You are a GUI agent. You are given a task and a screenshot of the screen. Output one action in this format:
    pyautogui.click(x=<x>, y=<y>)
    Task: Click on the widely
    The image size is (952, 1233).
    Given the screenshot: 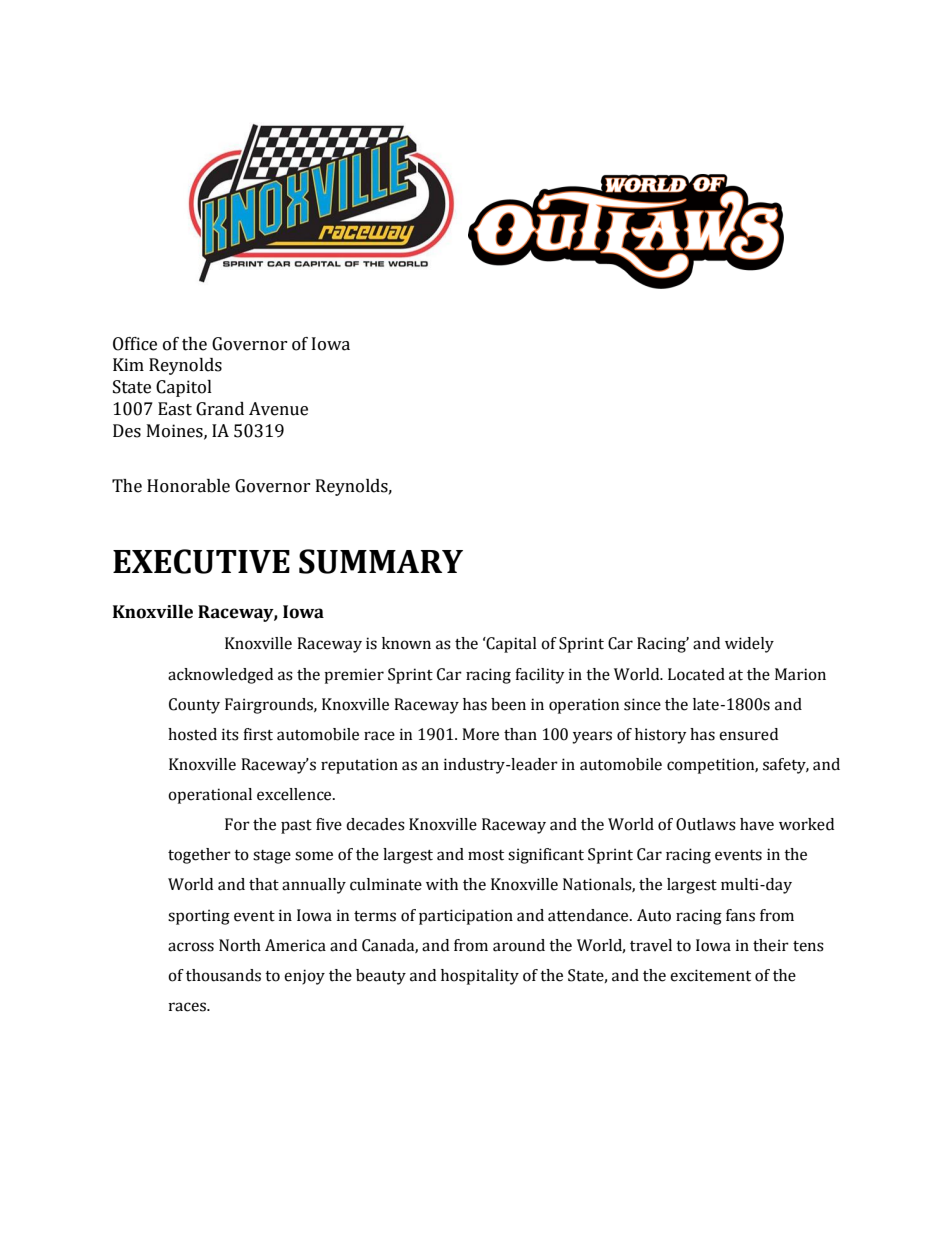 What is the action you would take?
    pyautogui.click(x=749, y=645)
